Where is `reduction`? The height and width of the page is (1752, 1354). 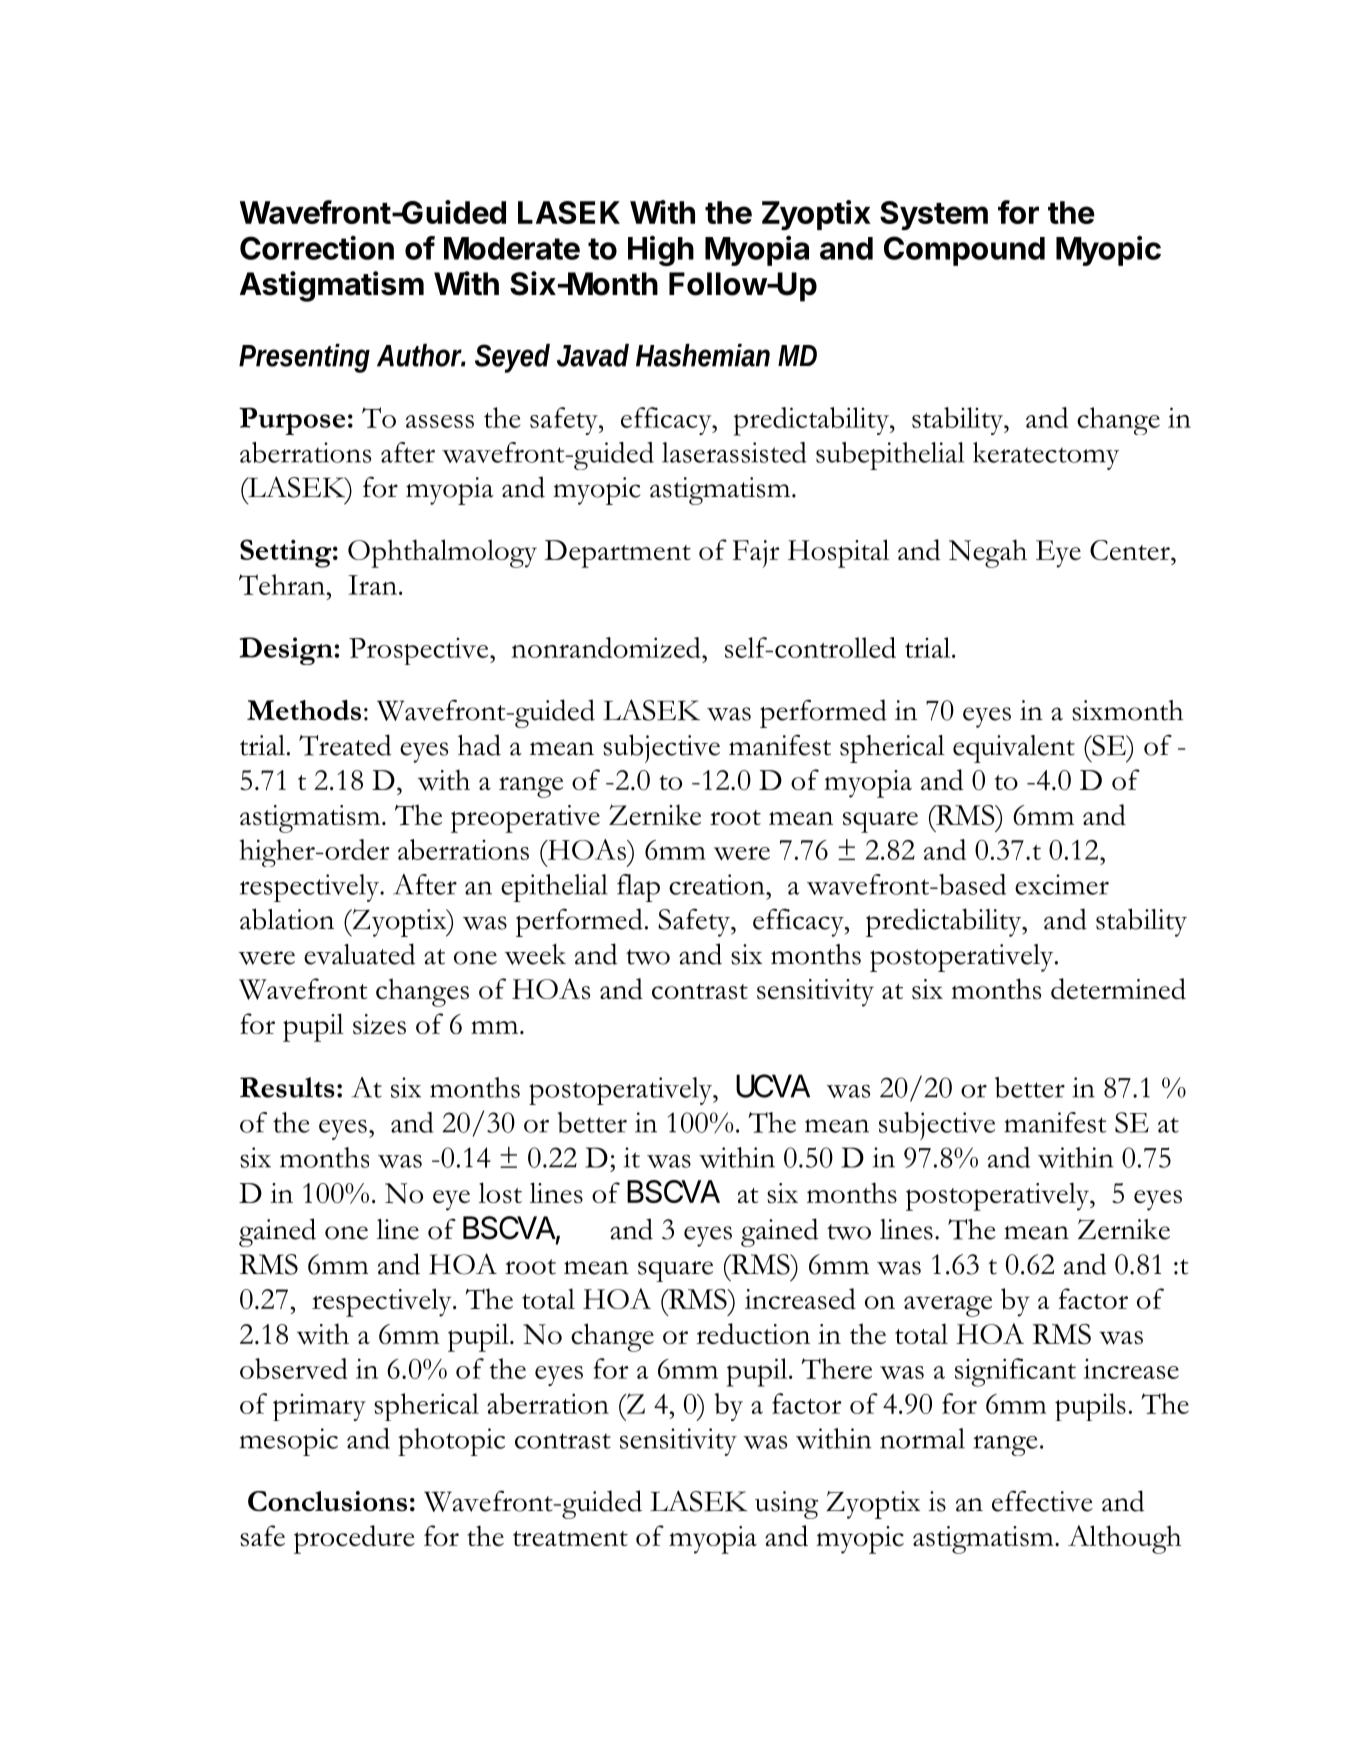
reduction is located at coordinates (753, 1333).
